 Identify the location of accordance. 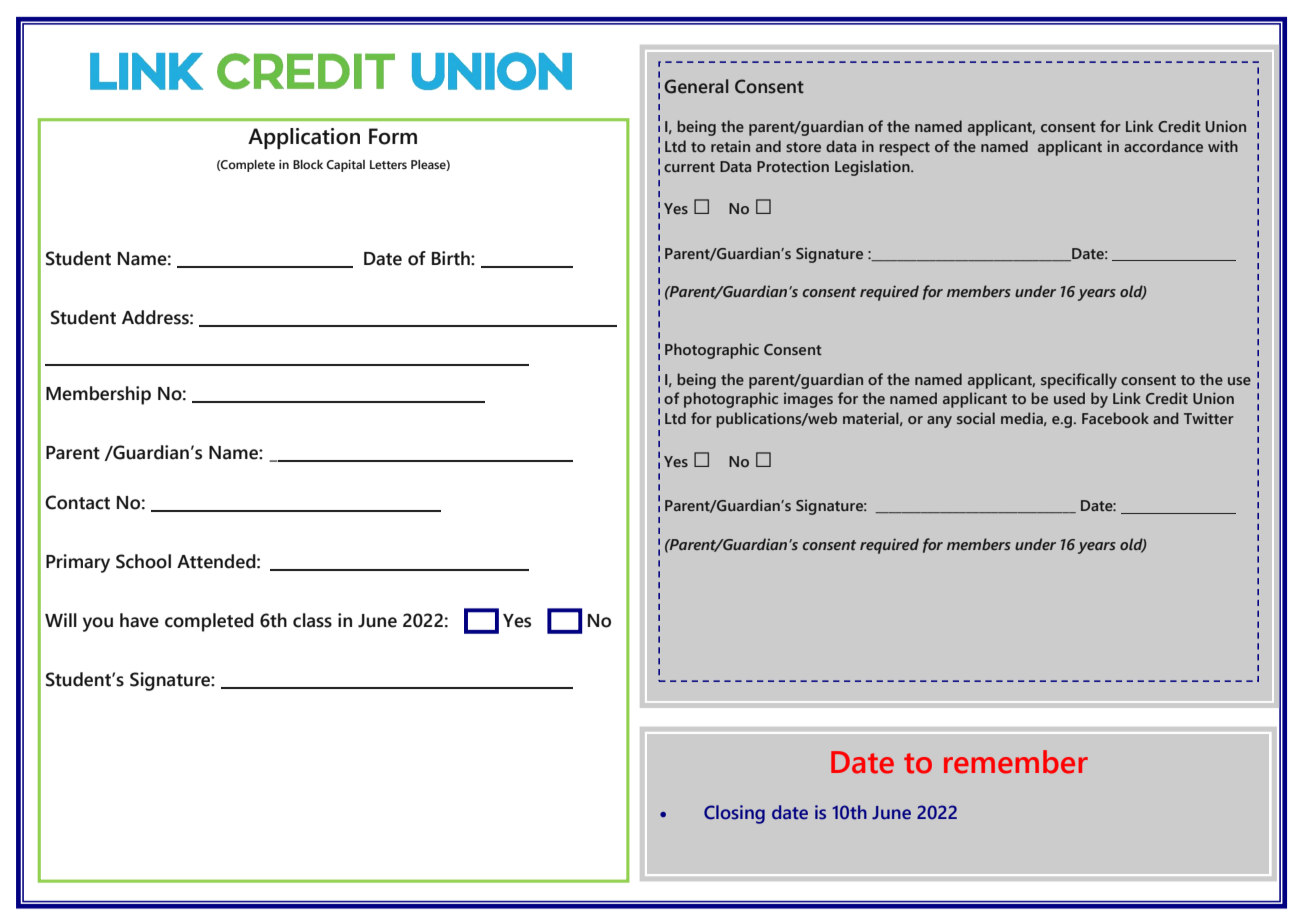
(1163, 146).
